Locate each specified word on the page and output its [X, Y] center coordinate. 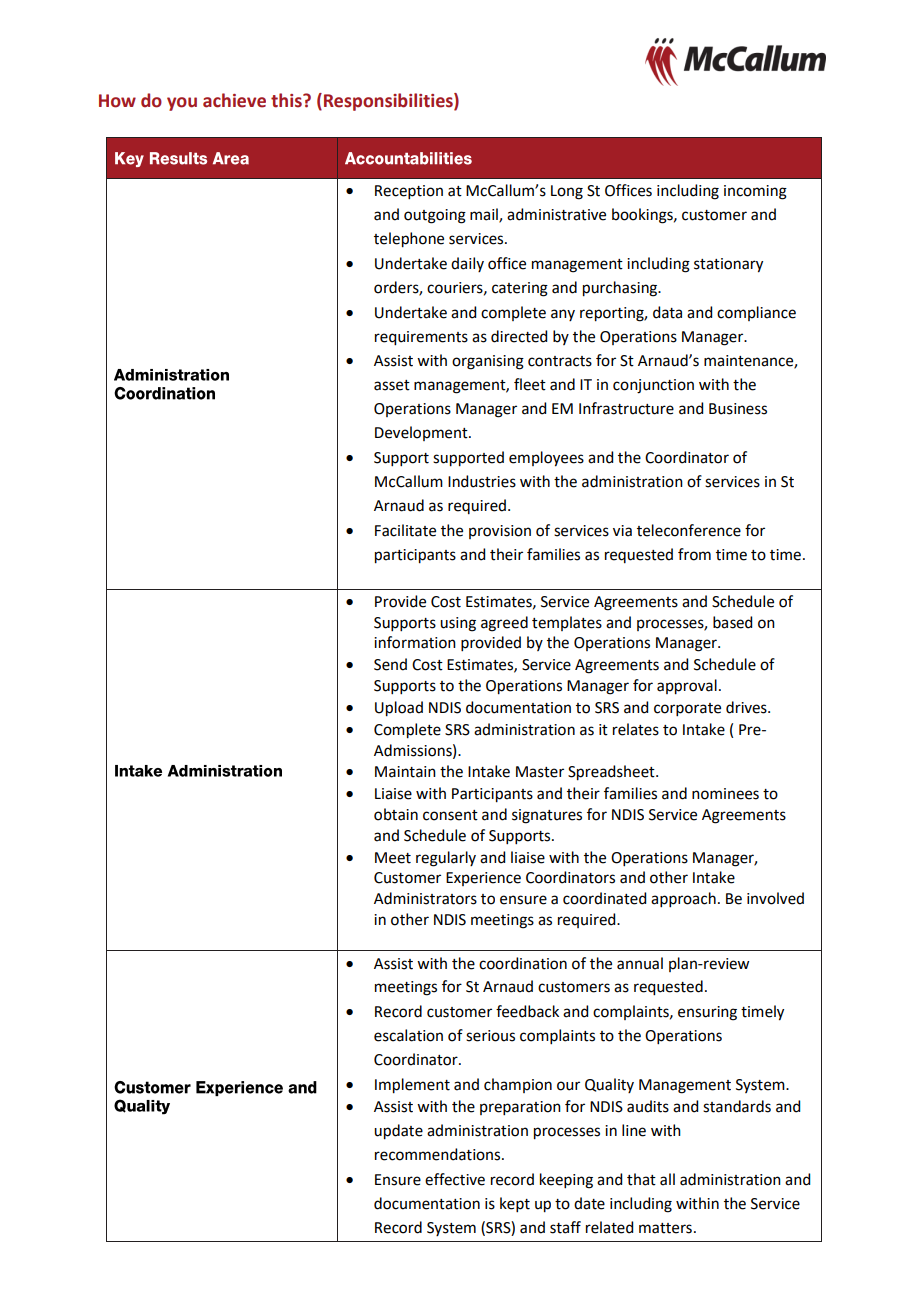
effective [455, 1179]
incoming [755, 192]
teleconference [689, 530]
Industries [482, 481]
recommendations [439, 1154]
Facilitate [405, 530]
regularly [446, 859]
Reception [409, 192]
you [182, 104]
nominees [725, 794]
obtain [396, 814]
